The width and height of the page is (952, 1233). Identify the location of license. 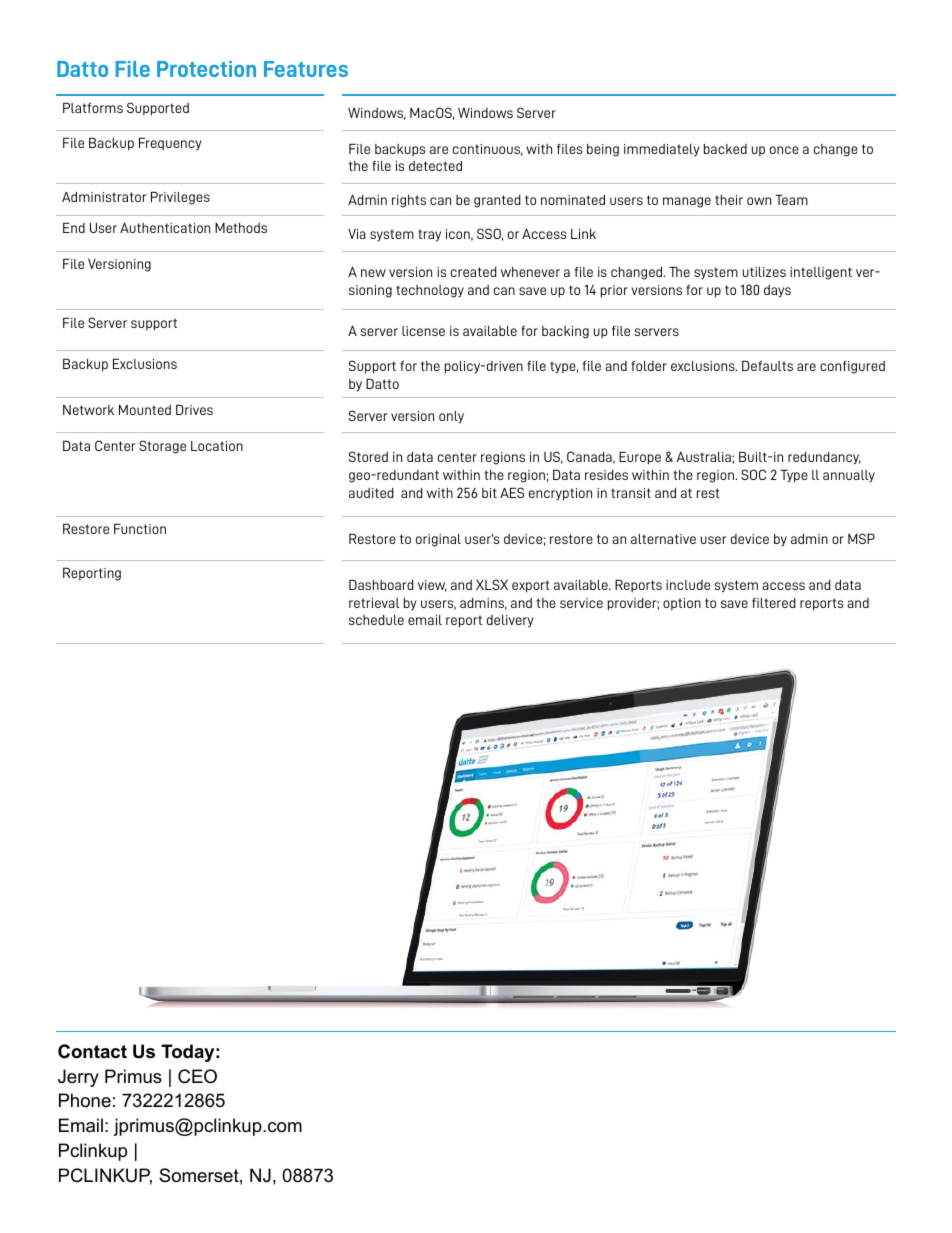
(423, 331).
